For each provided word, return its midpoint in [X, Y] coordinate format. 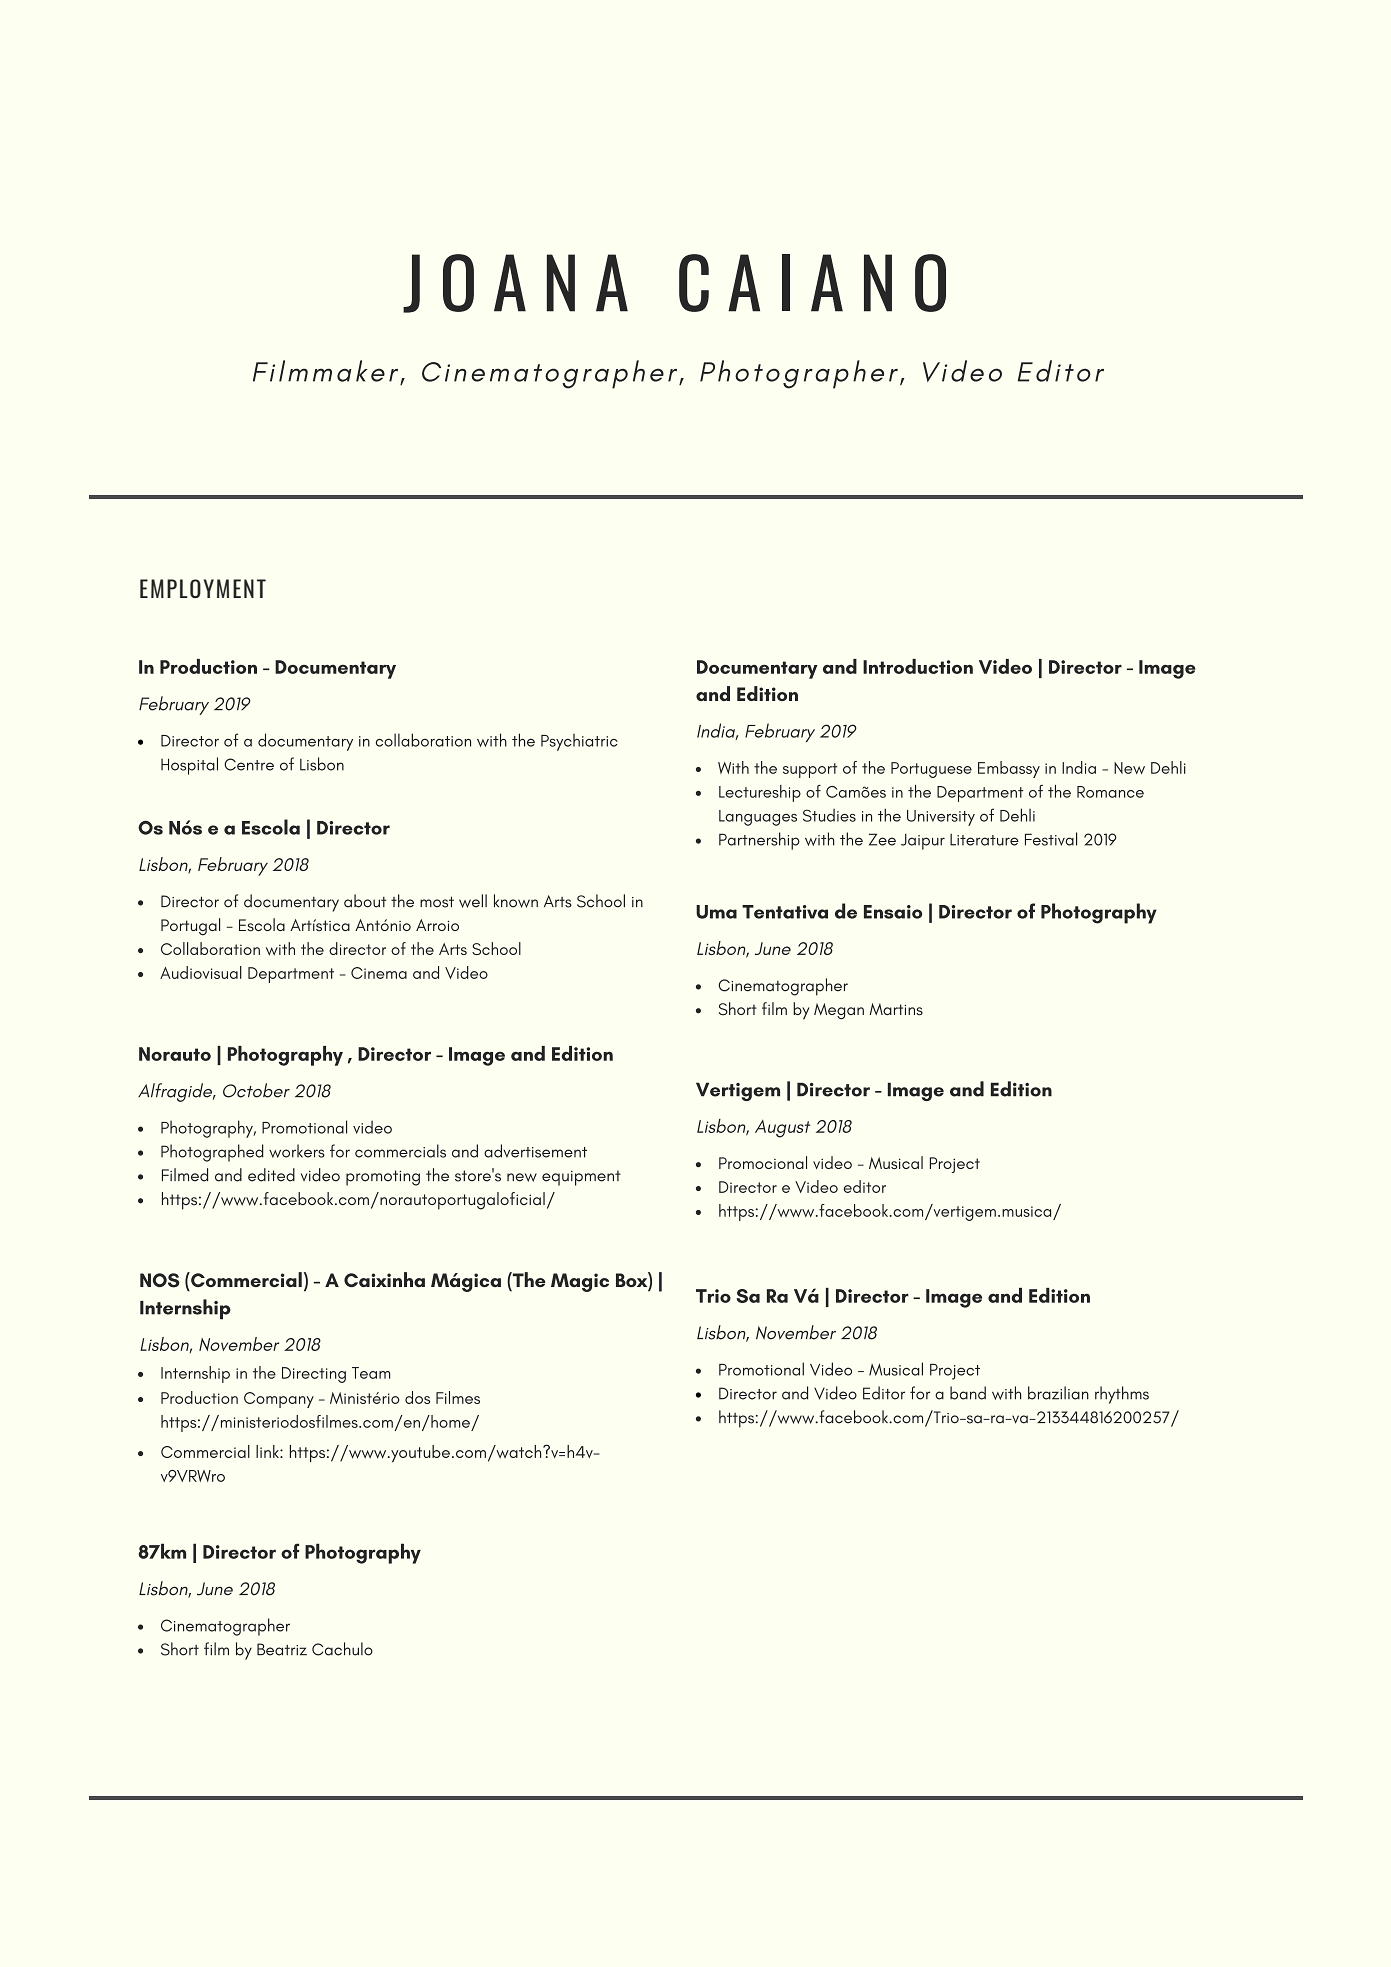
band [968, 1393]
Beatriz [282, 1649]
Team [371, 1373]
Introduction [918, 666]
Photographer [799, 374]
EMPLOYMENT [203, 588]
